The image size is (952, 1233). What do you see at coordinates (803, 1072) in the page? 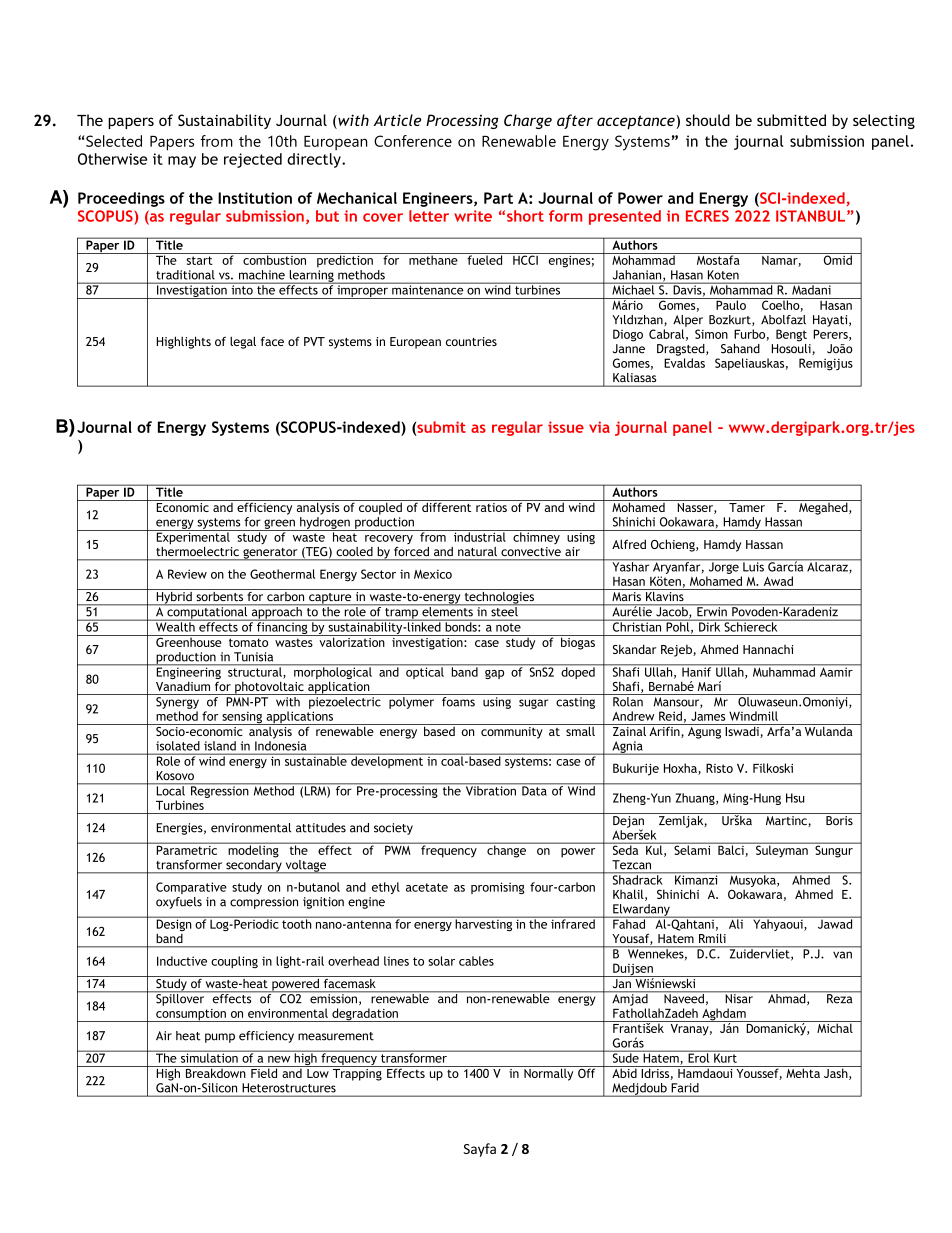
I see `Mehta` at bounding box center [803, 1072].
